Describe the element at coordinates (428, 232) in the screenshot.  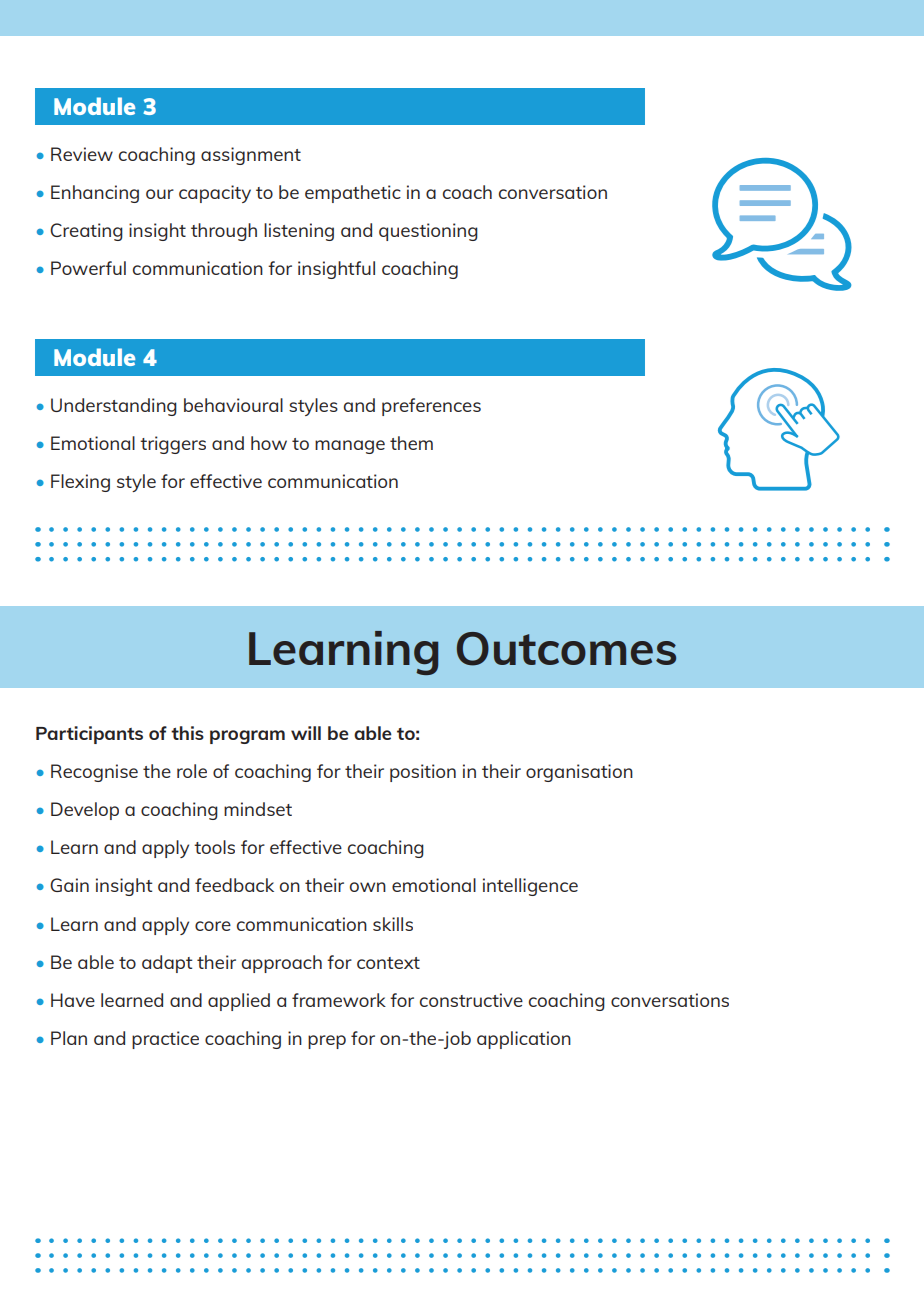
I see `questioning` at that location.
